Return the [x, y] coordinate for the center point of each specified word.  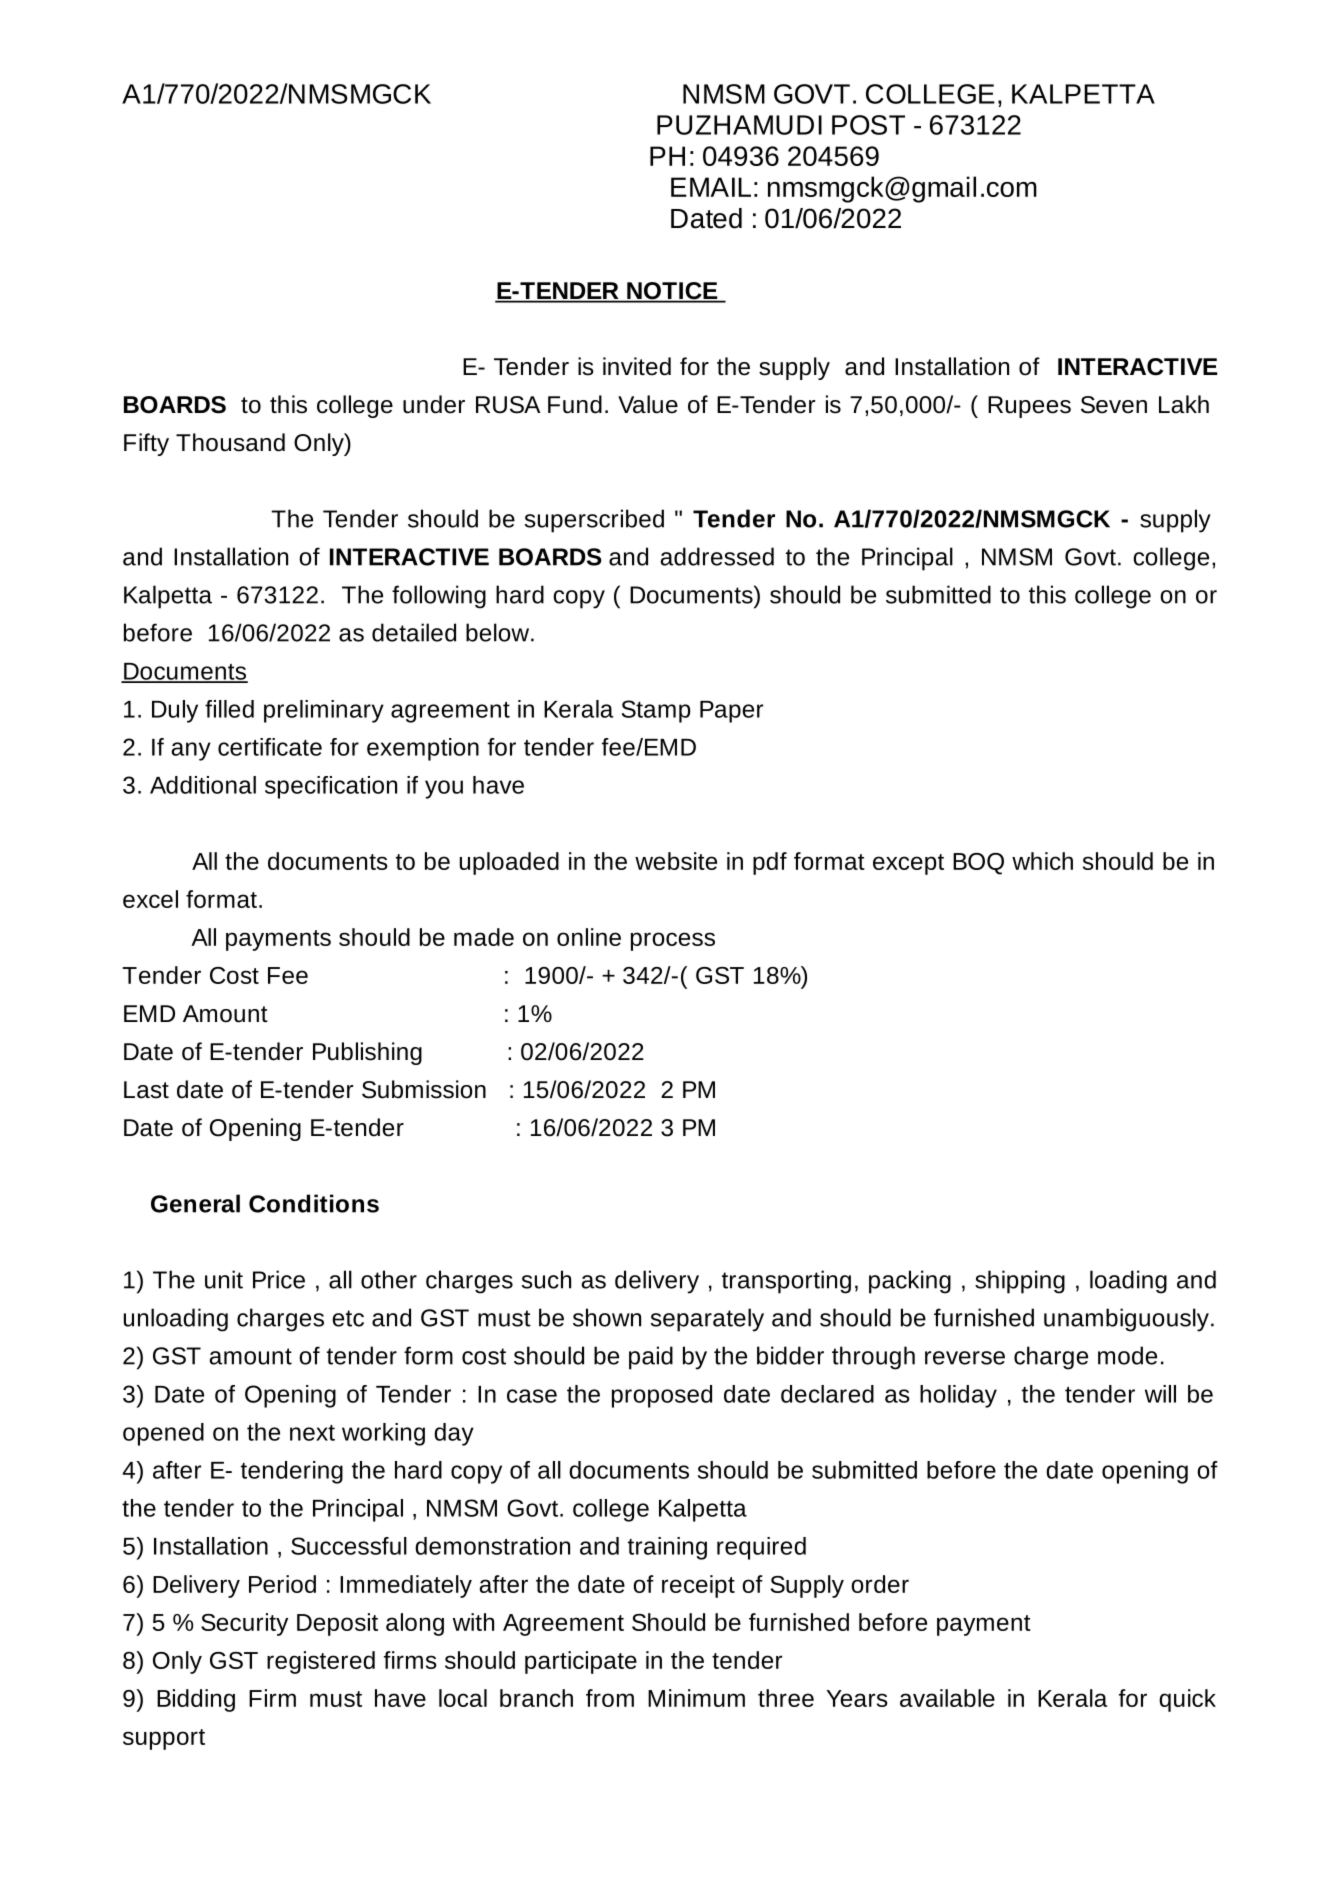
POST [868, 125]
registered [321, 1662]
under [434, 404]
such [546, 1279]
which [1042, 861]
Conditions [314, 1203]
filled [229, 709]
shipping [1020, 1282]
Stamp [656, 711]
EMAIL [711, 187]
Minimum [696, 1698]
